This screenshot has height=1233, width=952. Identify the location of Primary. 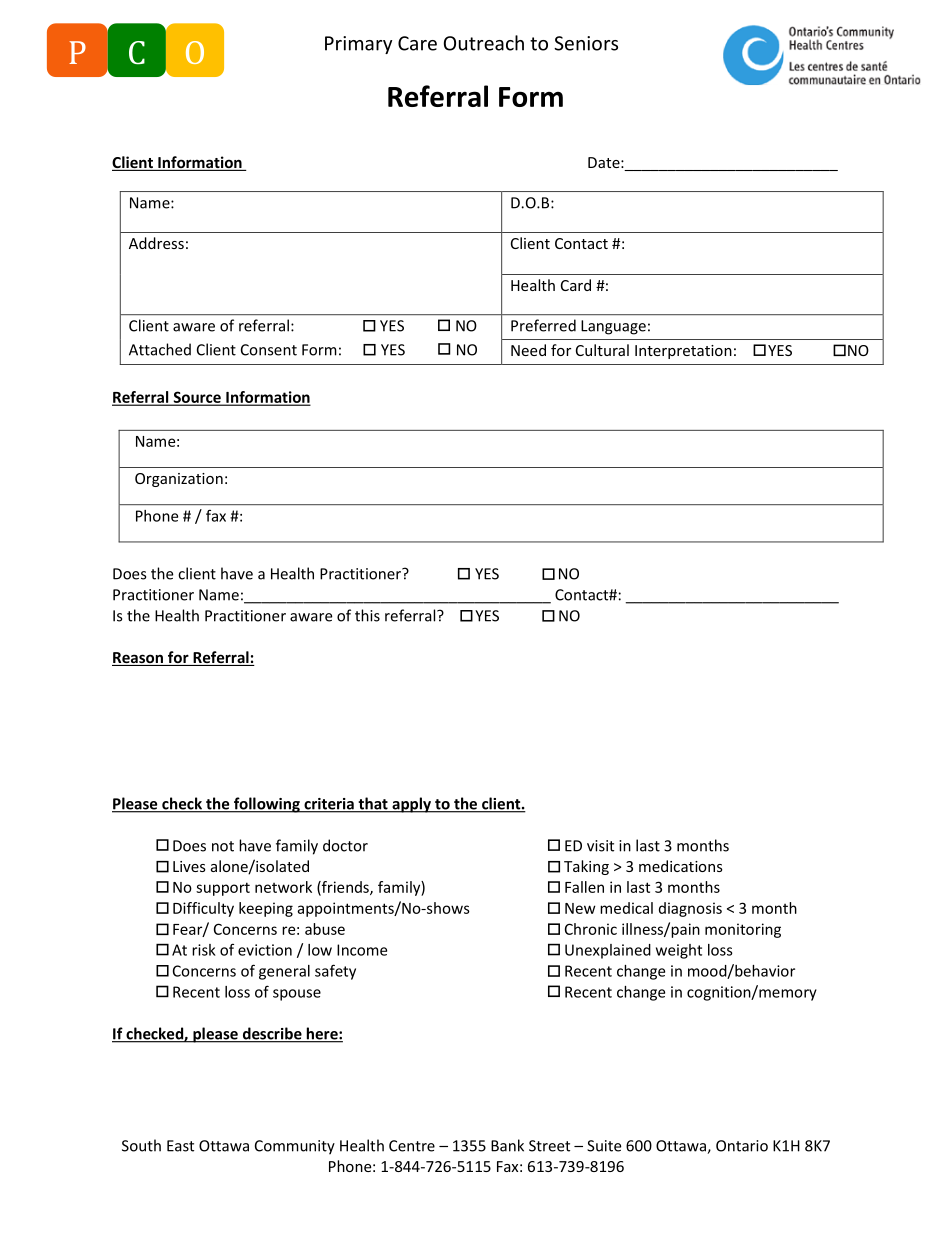
(358, 45).
